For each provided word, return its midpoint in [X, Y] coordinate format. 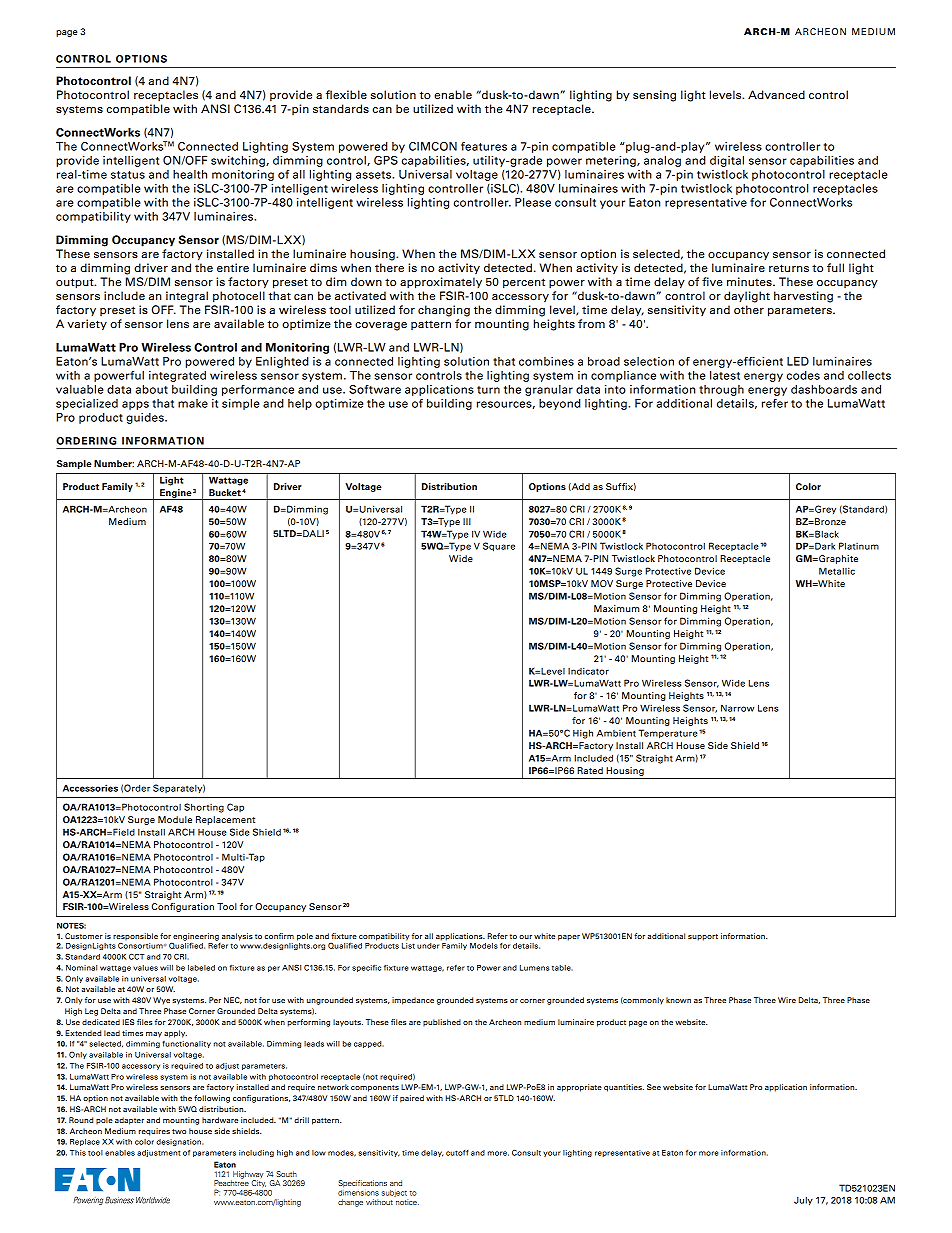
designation [179, 1142]
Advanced [776, 94]
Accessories [90, 788]
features [484, 146]
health [190, 174]
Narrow [737, 708]
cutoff [457, 1153]
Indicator [588, 671]
